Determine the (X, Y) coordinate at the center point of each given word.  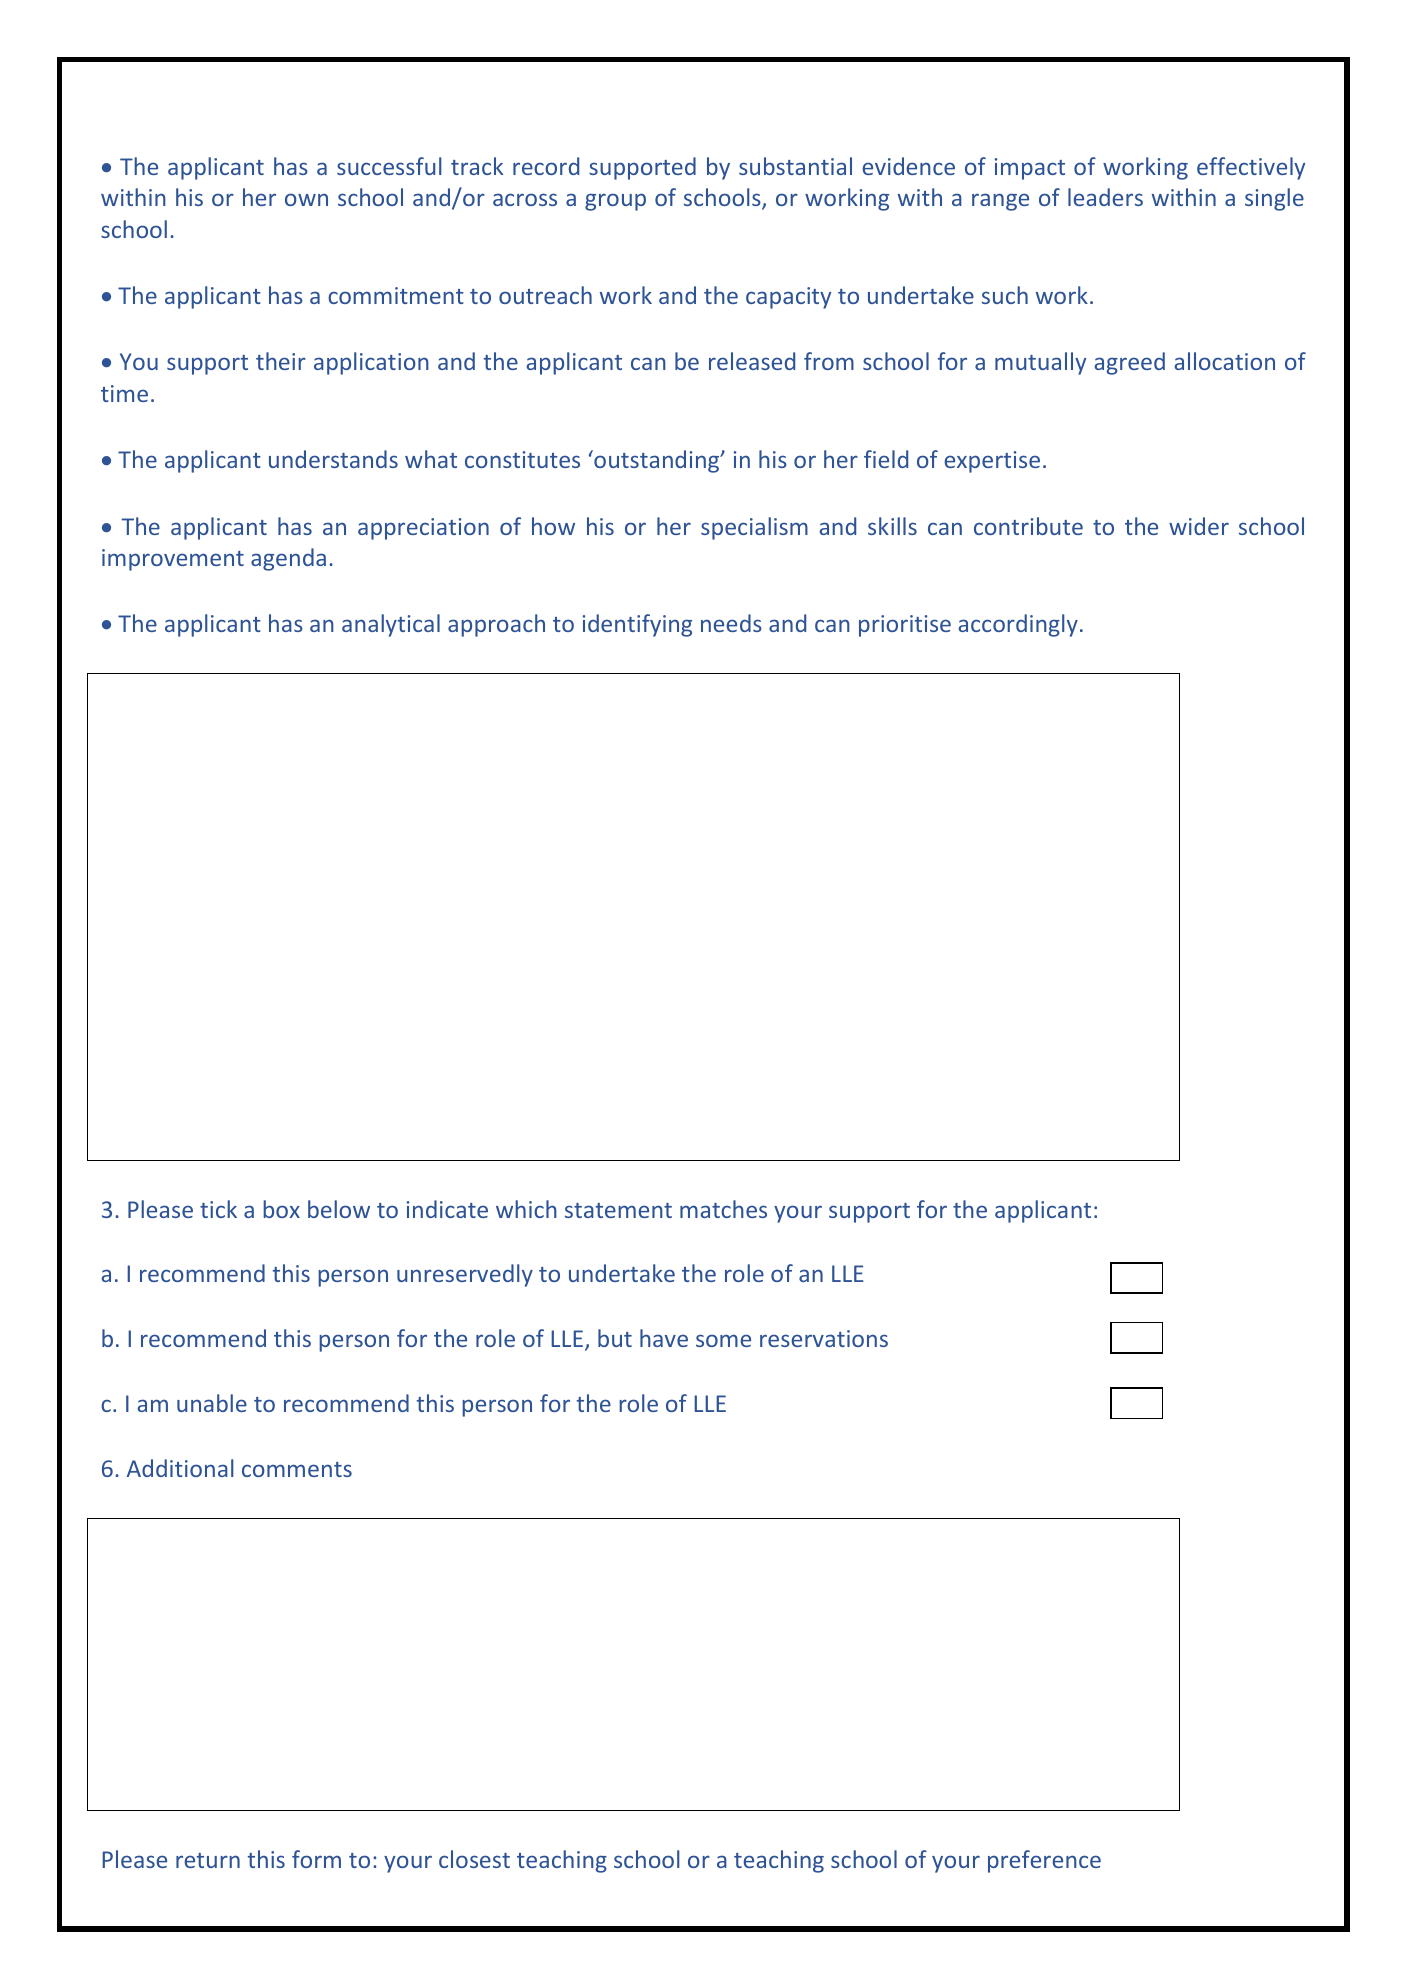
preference (1044, 1861)
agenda (288, 559)
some (723, 1340)
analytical (391, 625)
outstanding (657, 461)
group (615, 202)
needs (731, 623)
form (316, 1859)
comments (297, 1469)
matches (723, 1209)
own (306, 199)
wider (1199, 526)
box (281, 1209)
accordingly (1018, 625)
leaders (1105, 197)
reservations (824, 1338)
